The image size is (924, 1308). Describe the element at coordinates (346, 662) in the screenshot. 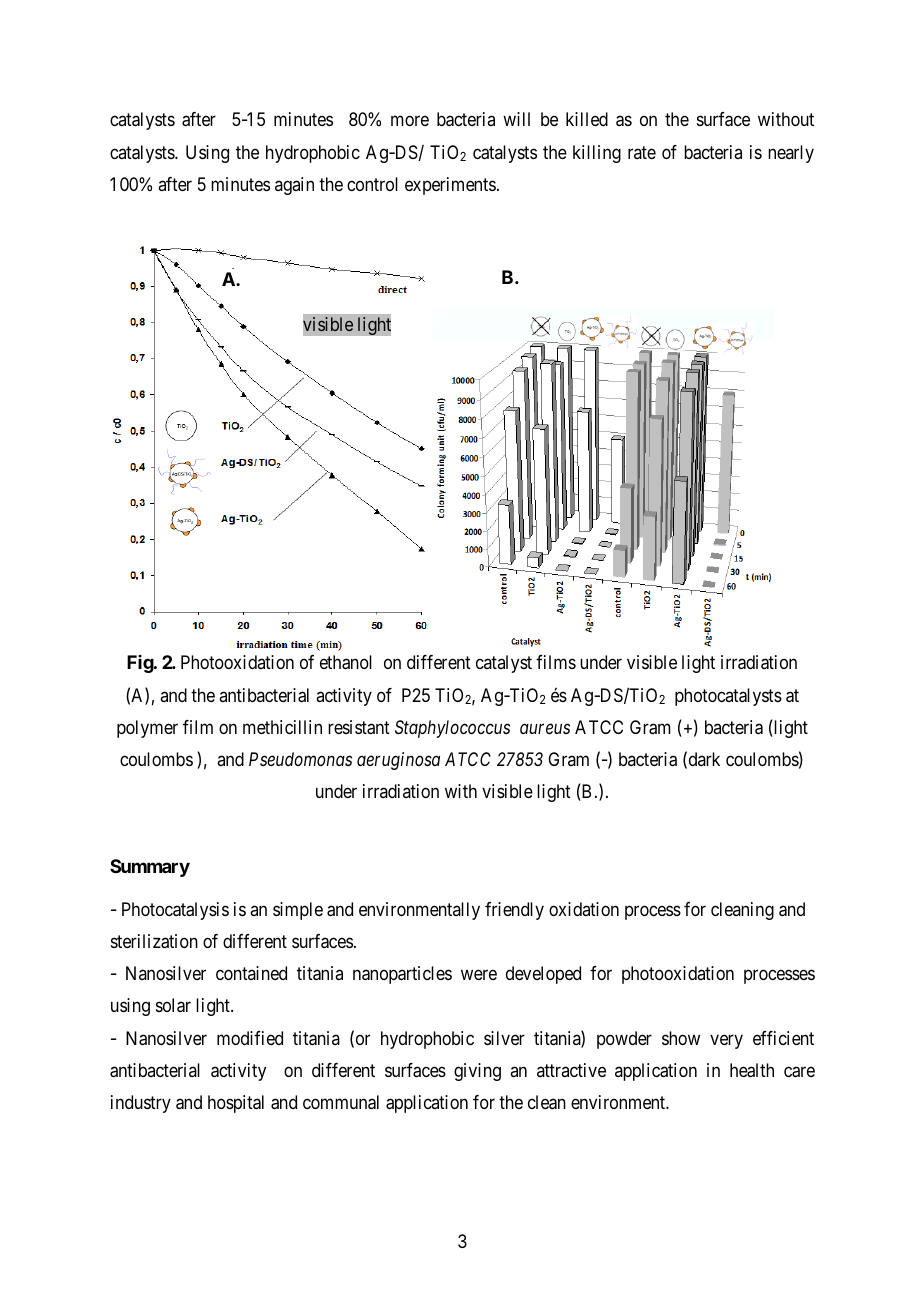

I see `ethanol` at that location.
